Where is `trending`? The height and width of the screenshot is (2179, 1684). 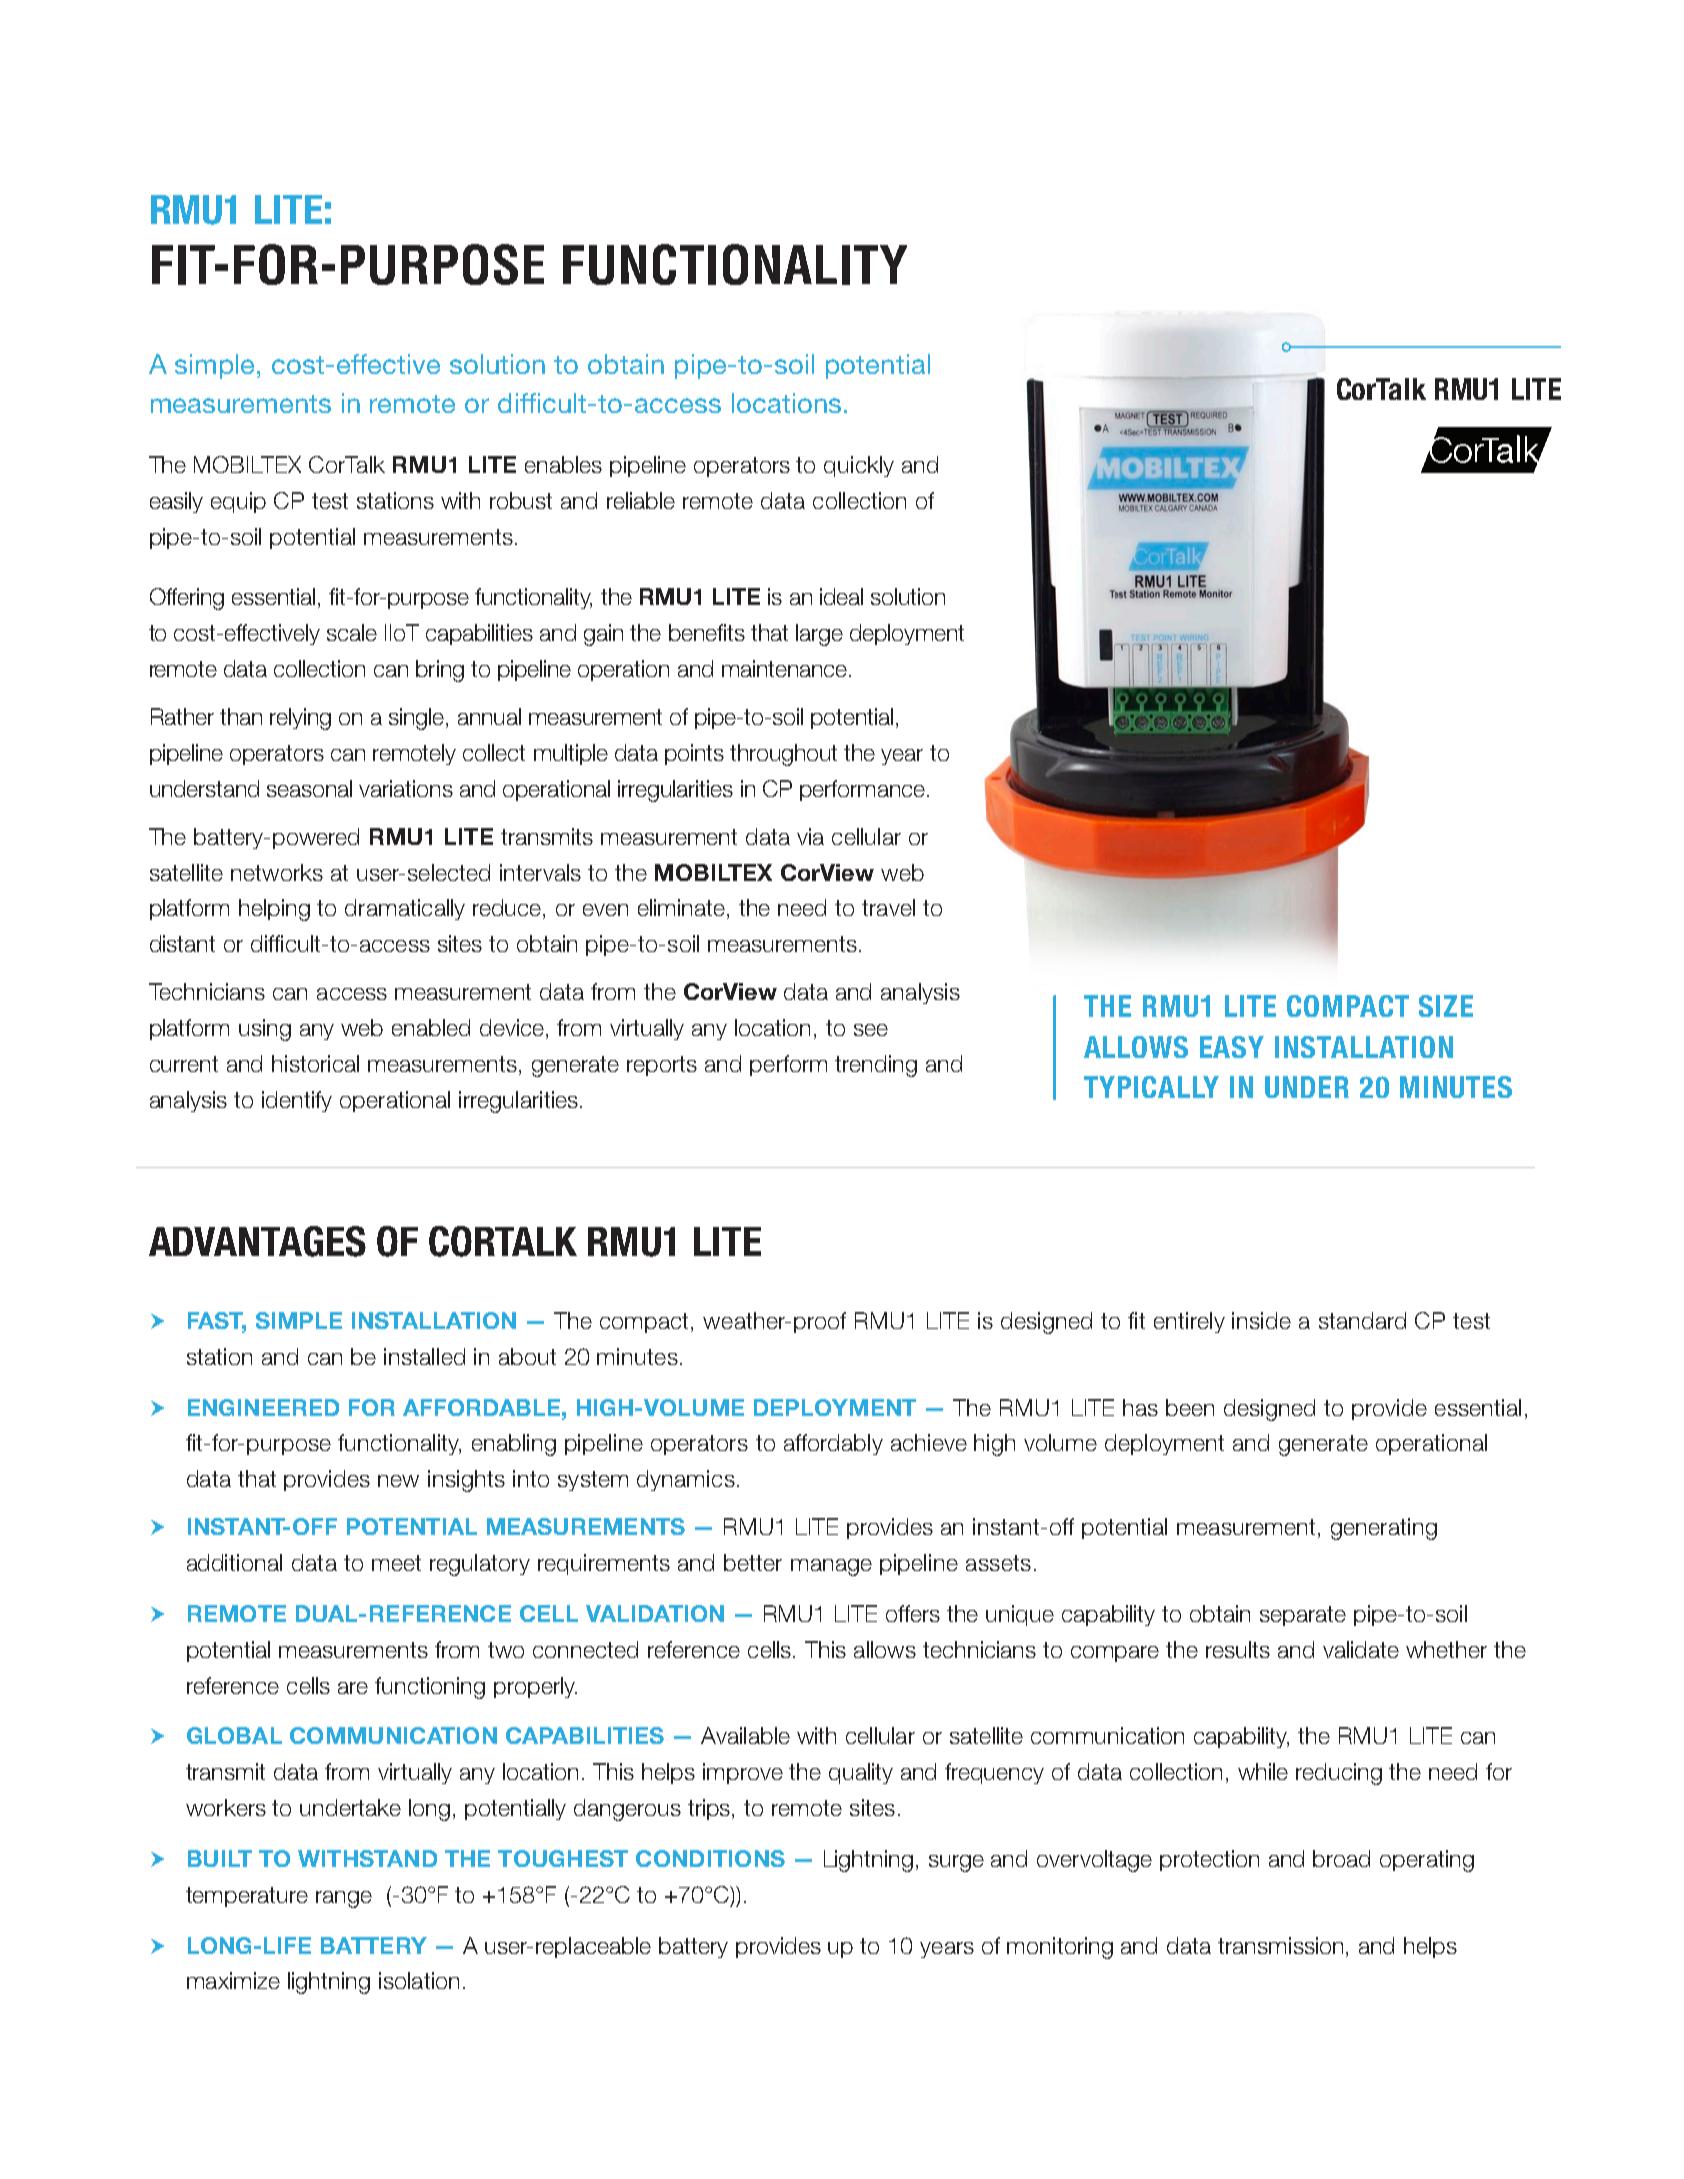 trending is located at coordinates (876, 1066).
